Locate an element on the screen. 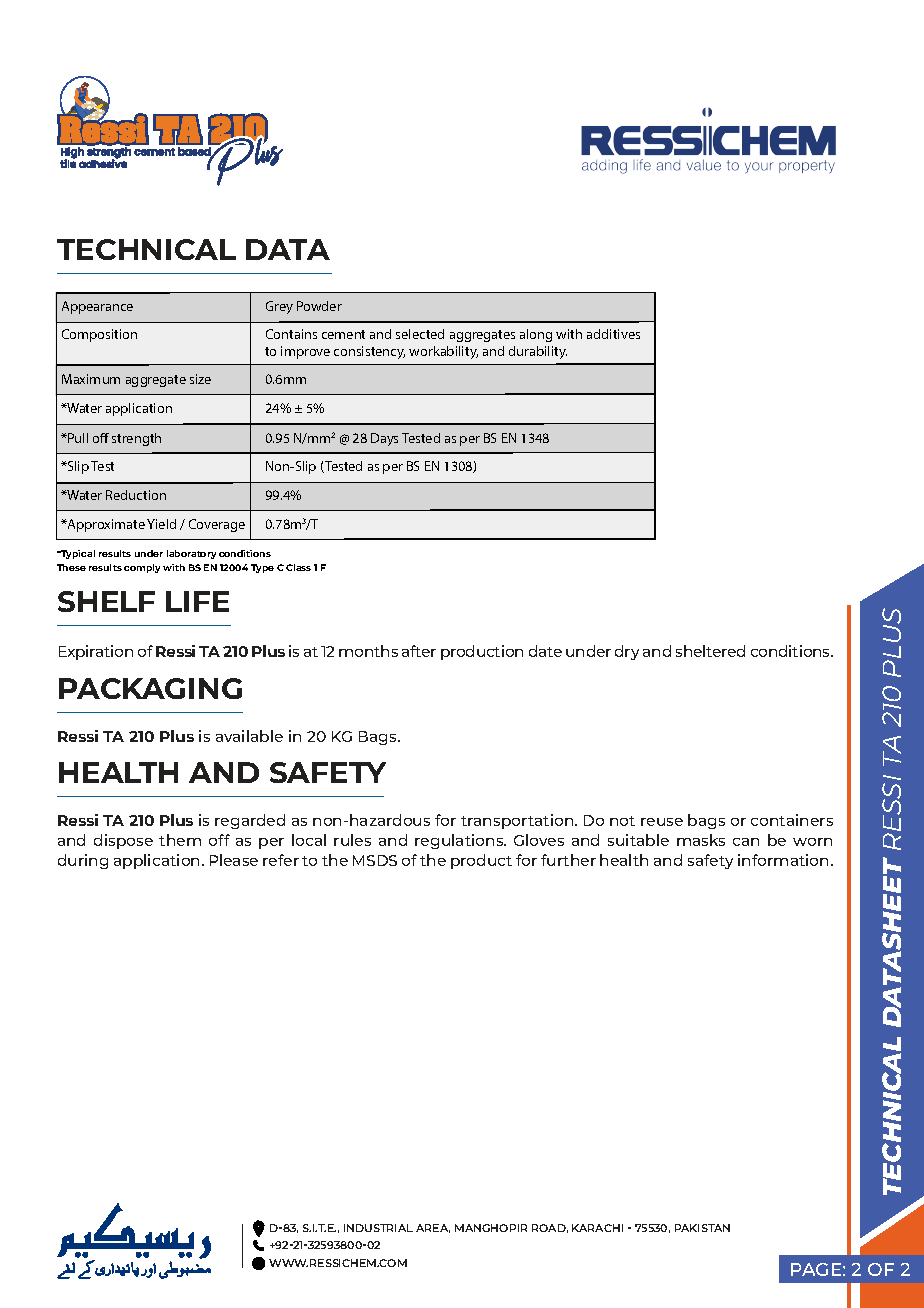 The height and width of the screenshot is (1308, 924). reuse is located at coordinates (662, 822).
